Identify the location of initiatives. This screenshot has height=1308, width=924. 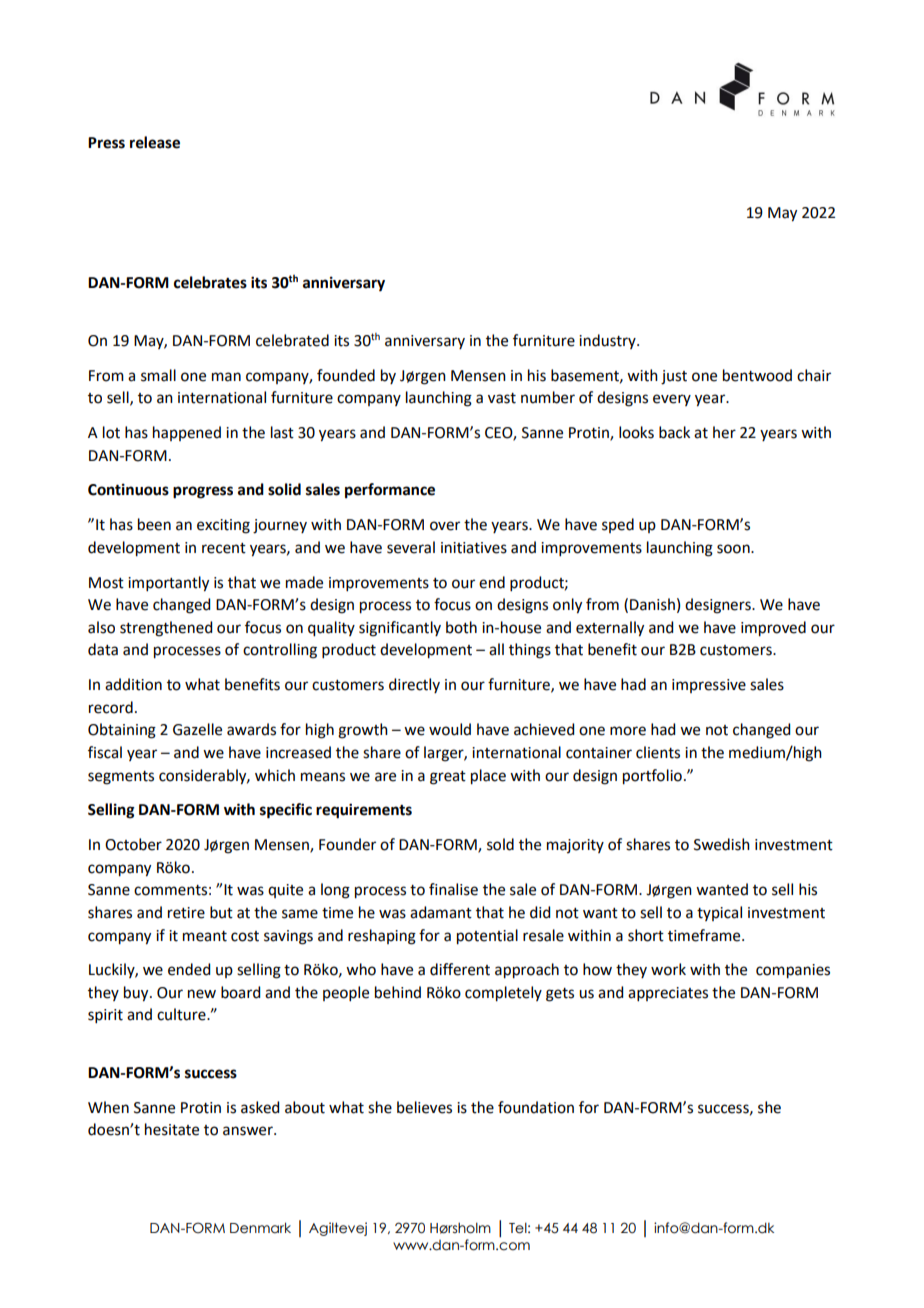
(474, 548).
